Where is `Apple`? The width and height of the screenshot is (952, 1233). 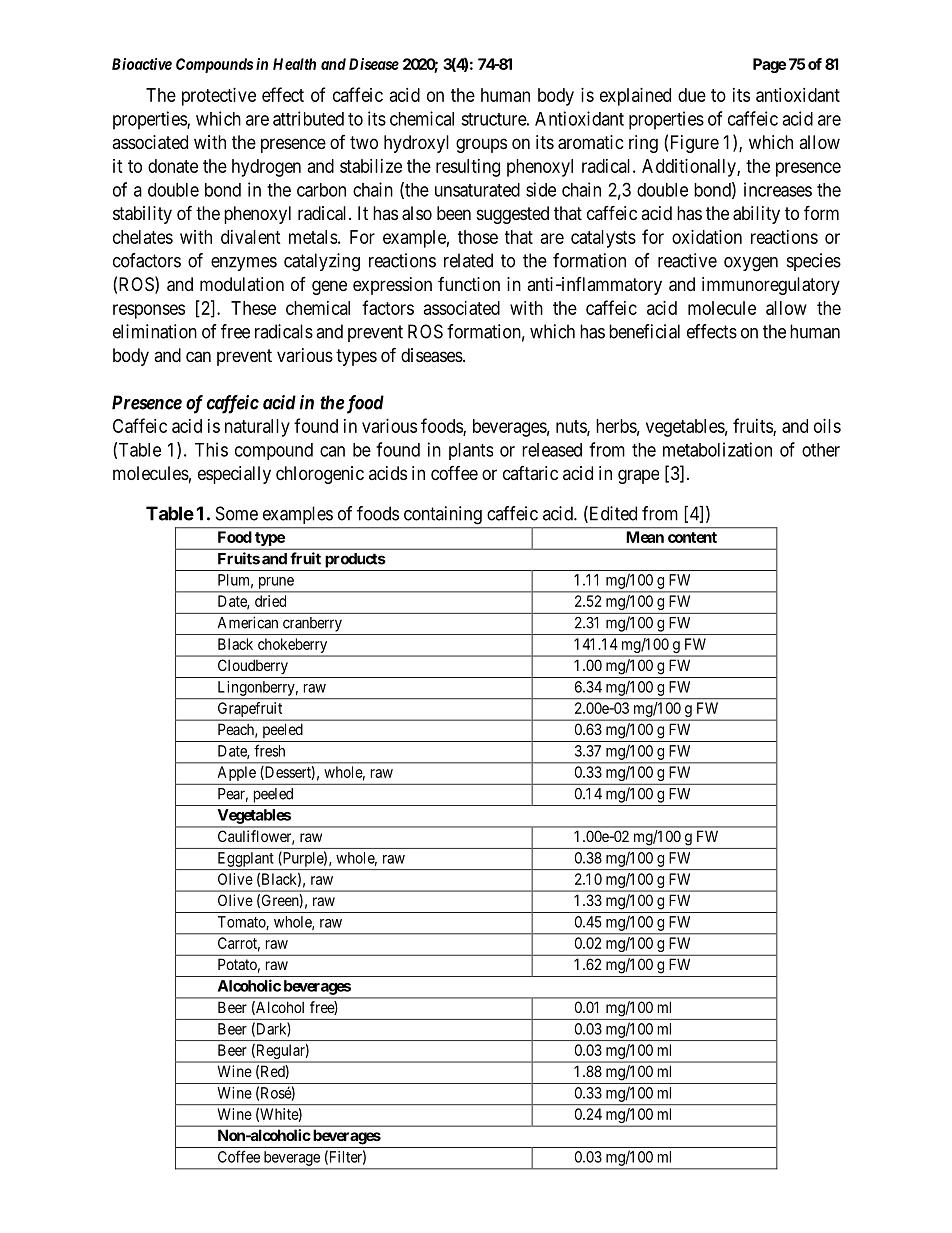
Apple is located at coordinates (237, 773).
